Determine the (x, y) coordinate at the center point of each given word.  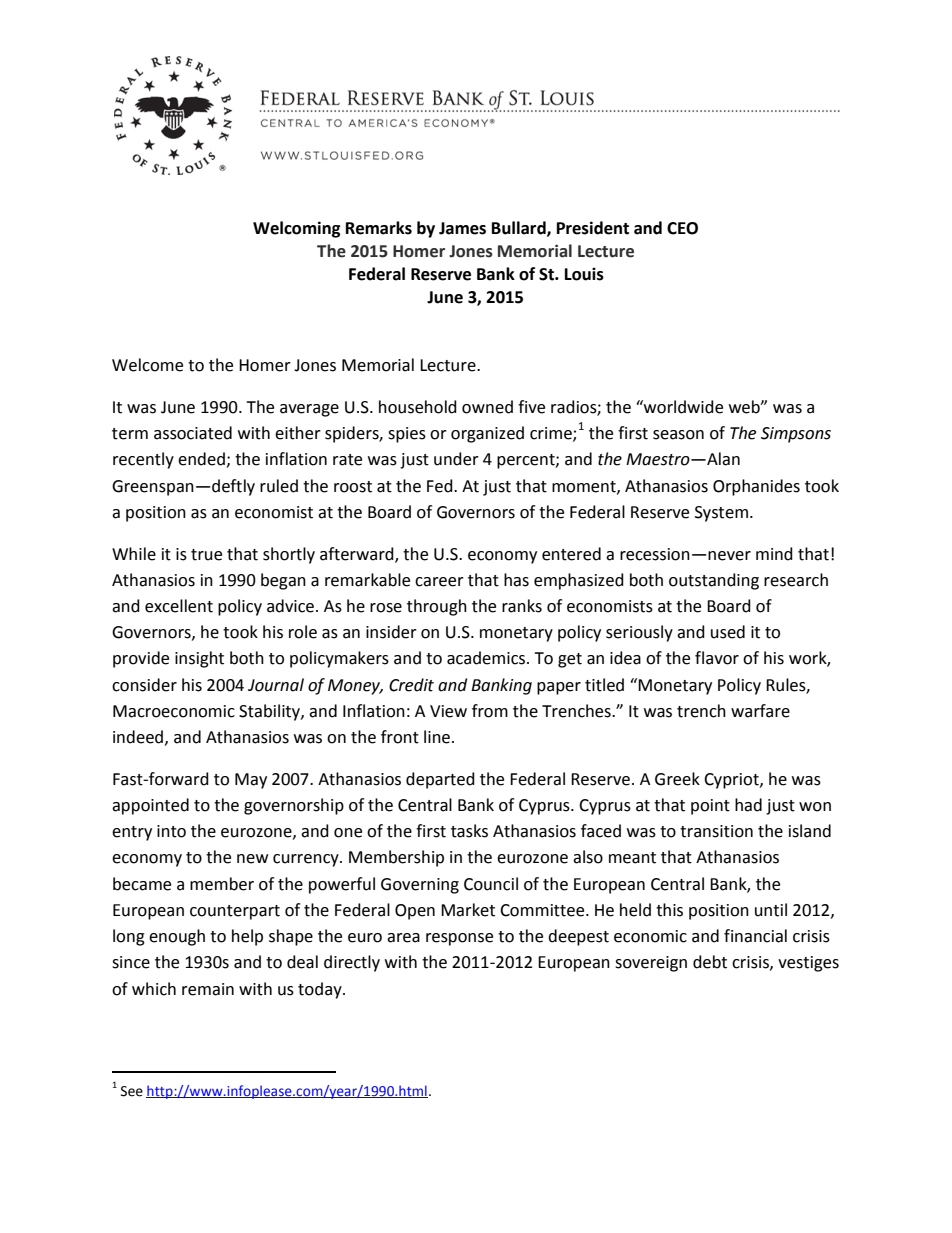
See (132, 1091)
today (321, 990)
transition (716, 831)
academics (487, 658)
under (456, 459)
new (252, 859)
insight (199, 659)
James (462, 228)
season (678, 435)
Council (491, 884)
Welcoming (297, 229)
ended (202, 460)
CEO (682, 228)
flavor (717, 658)
